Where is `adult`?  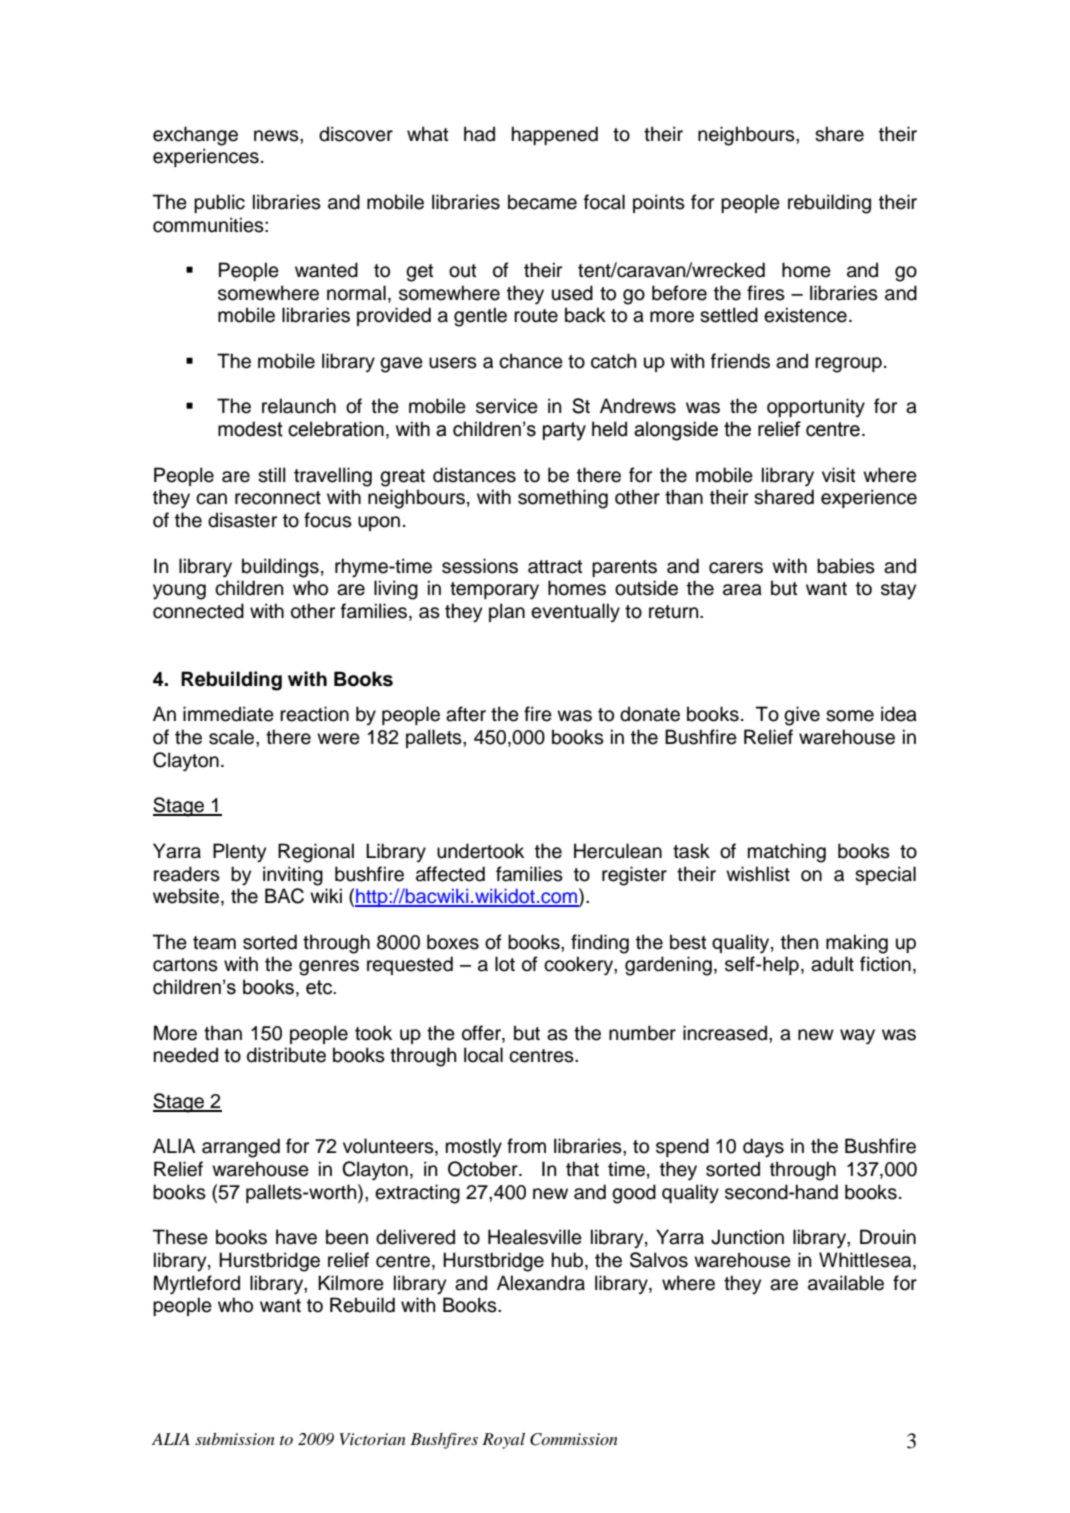 adult is located at coordinates (832, 964).
